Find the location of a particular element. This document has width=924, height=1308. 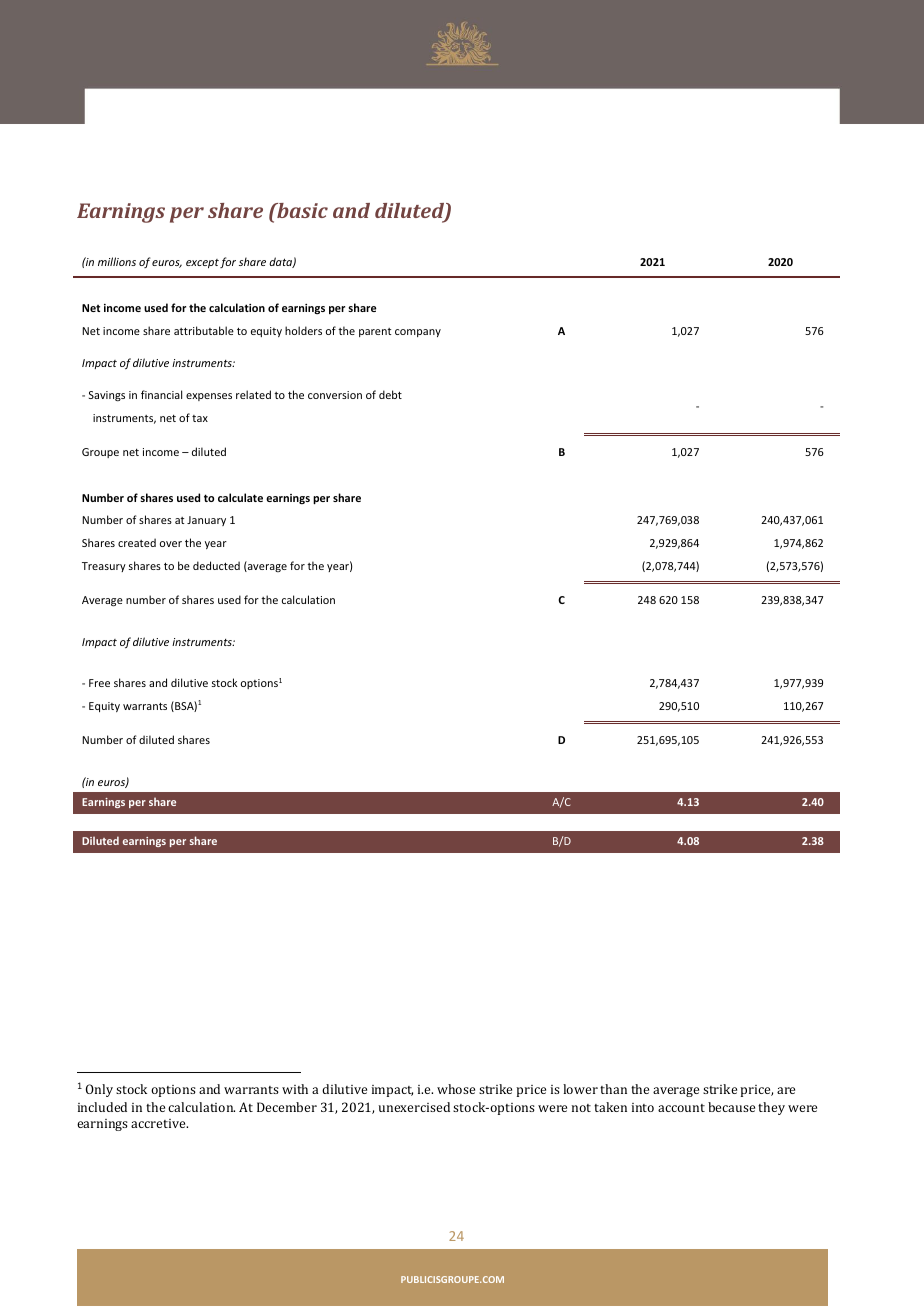

except is located at coordinates (202, 263).
